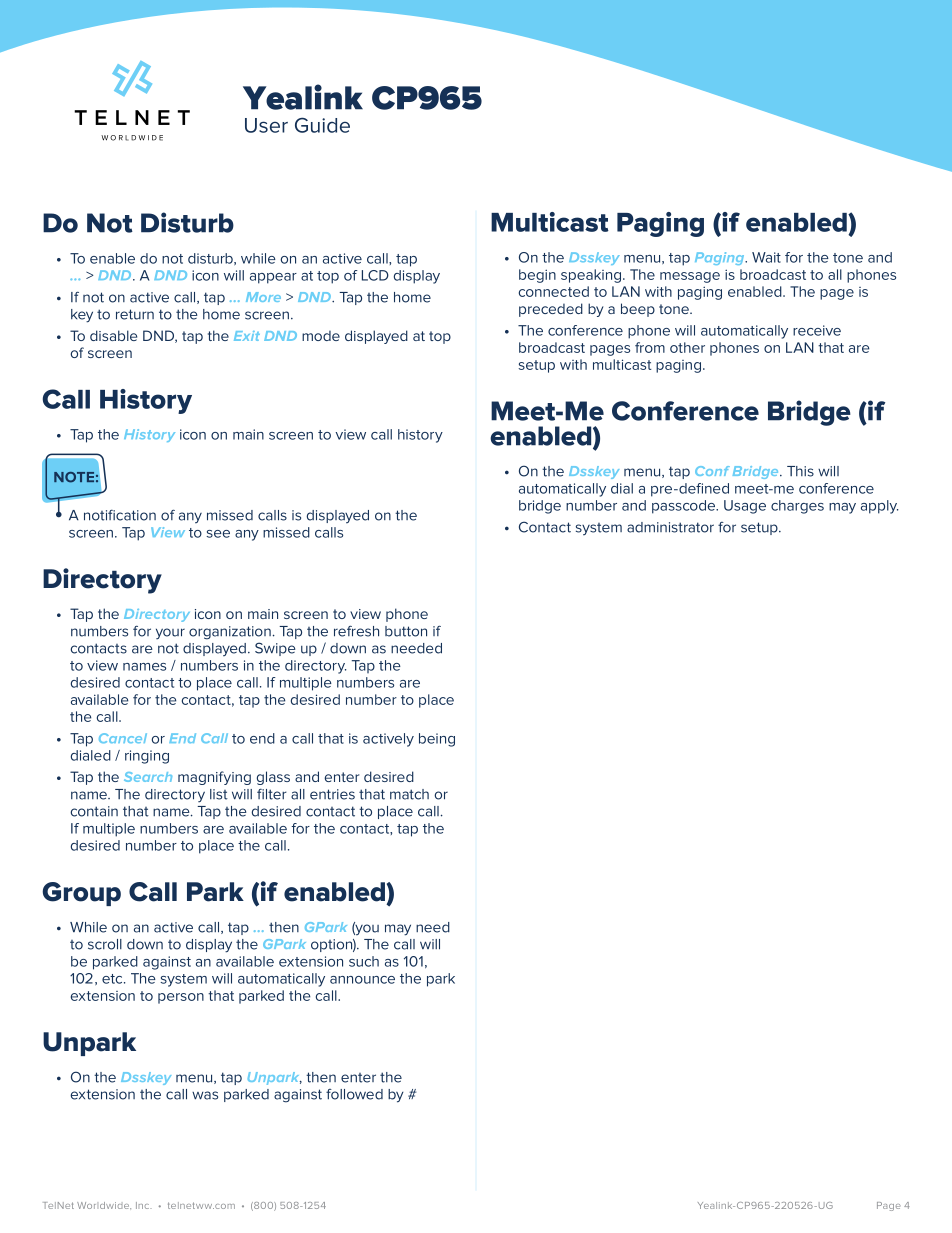 This page has width=952, height=1233. I want to click on preceded, so click(551, 310).
